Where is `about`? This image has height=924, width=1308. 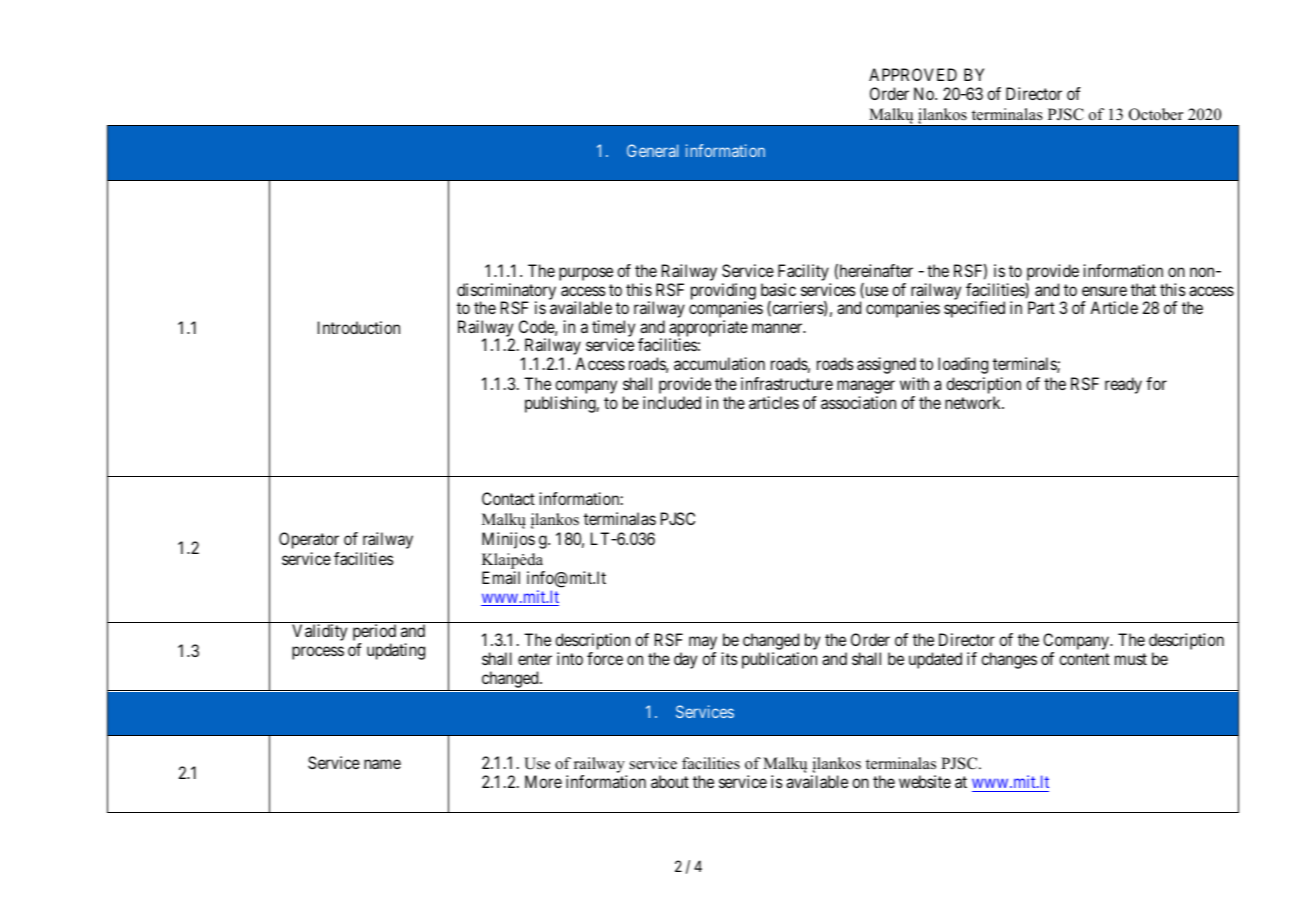
about is located at coordinates (670, 781).
